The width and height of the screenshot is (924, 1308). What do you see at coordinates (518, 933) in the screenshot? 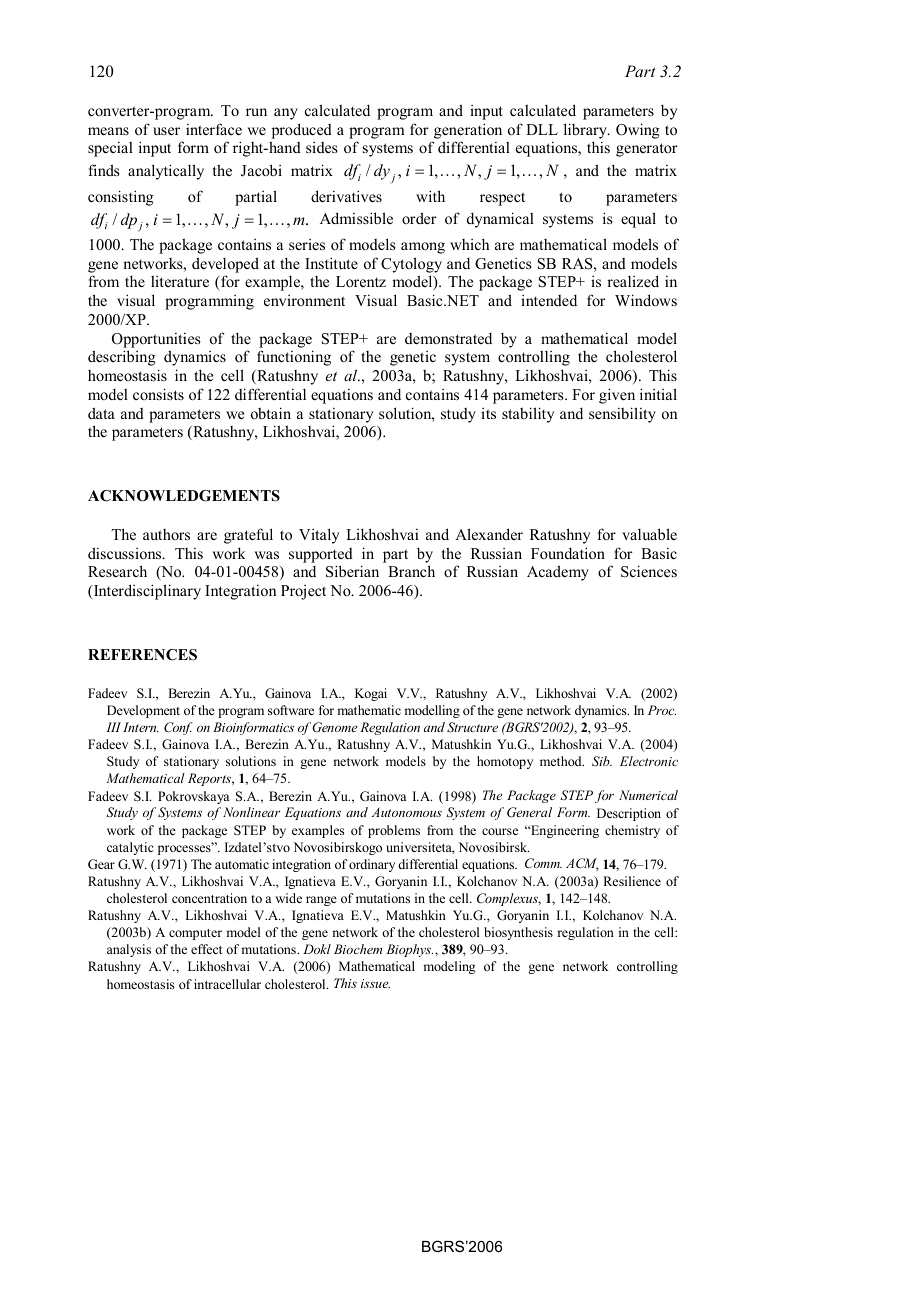
I see `biosynthesis` at bounding box center [518, 933].
